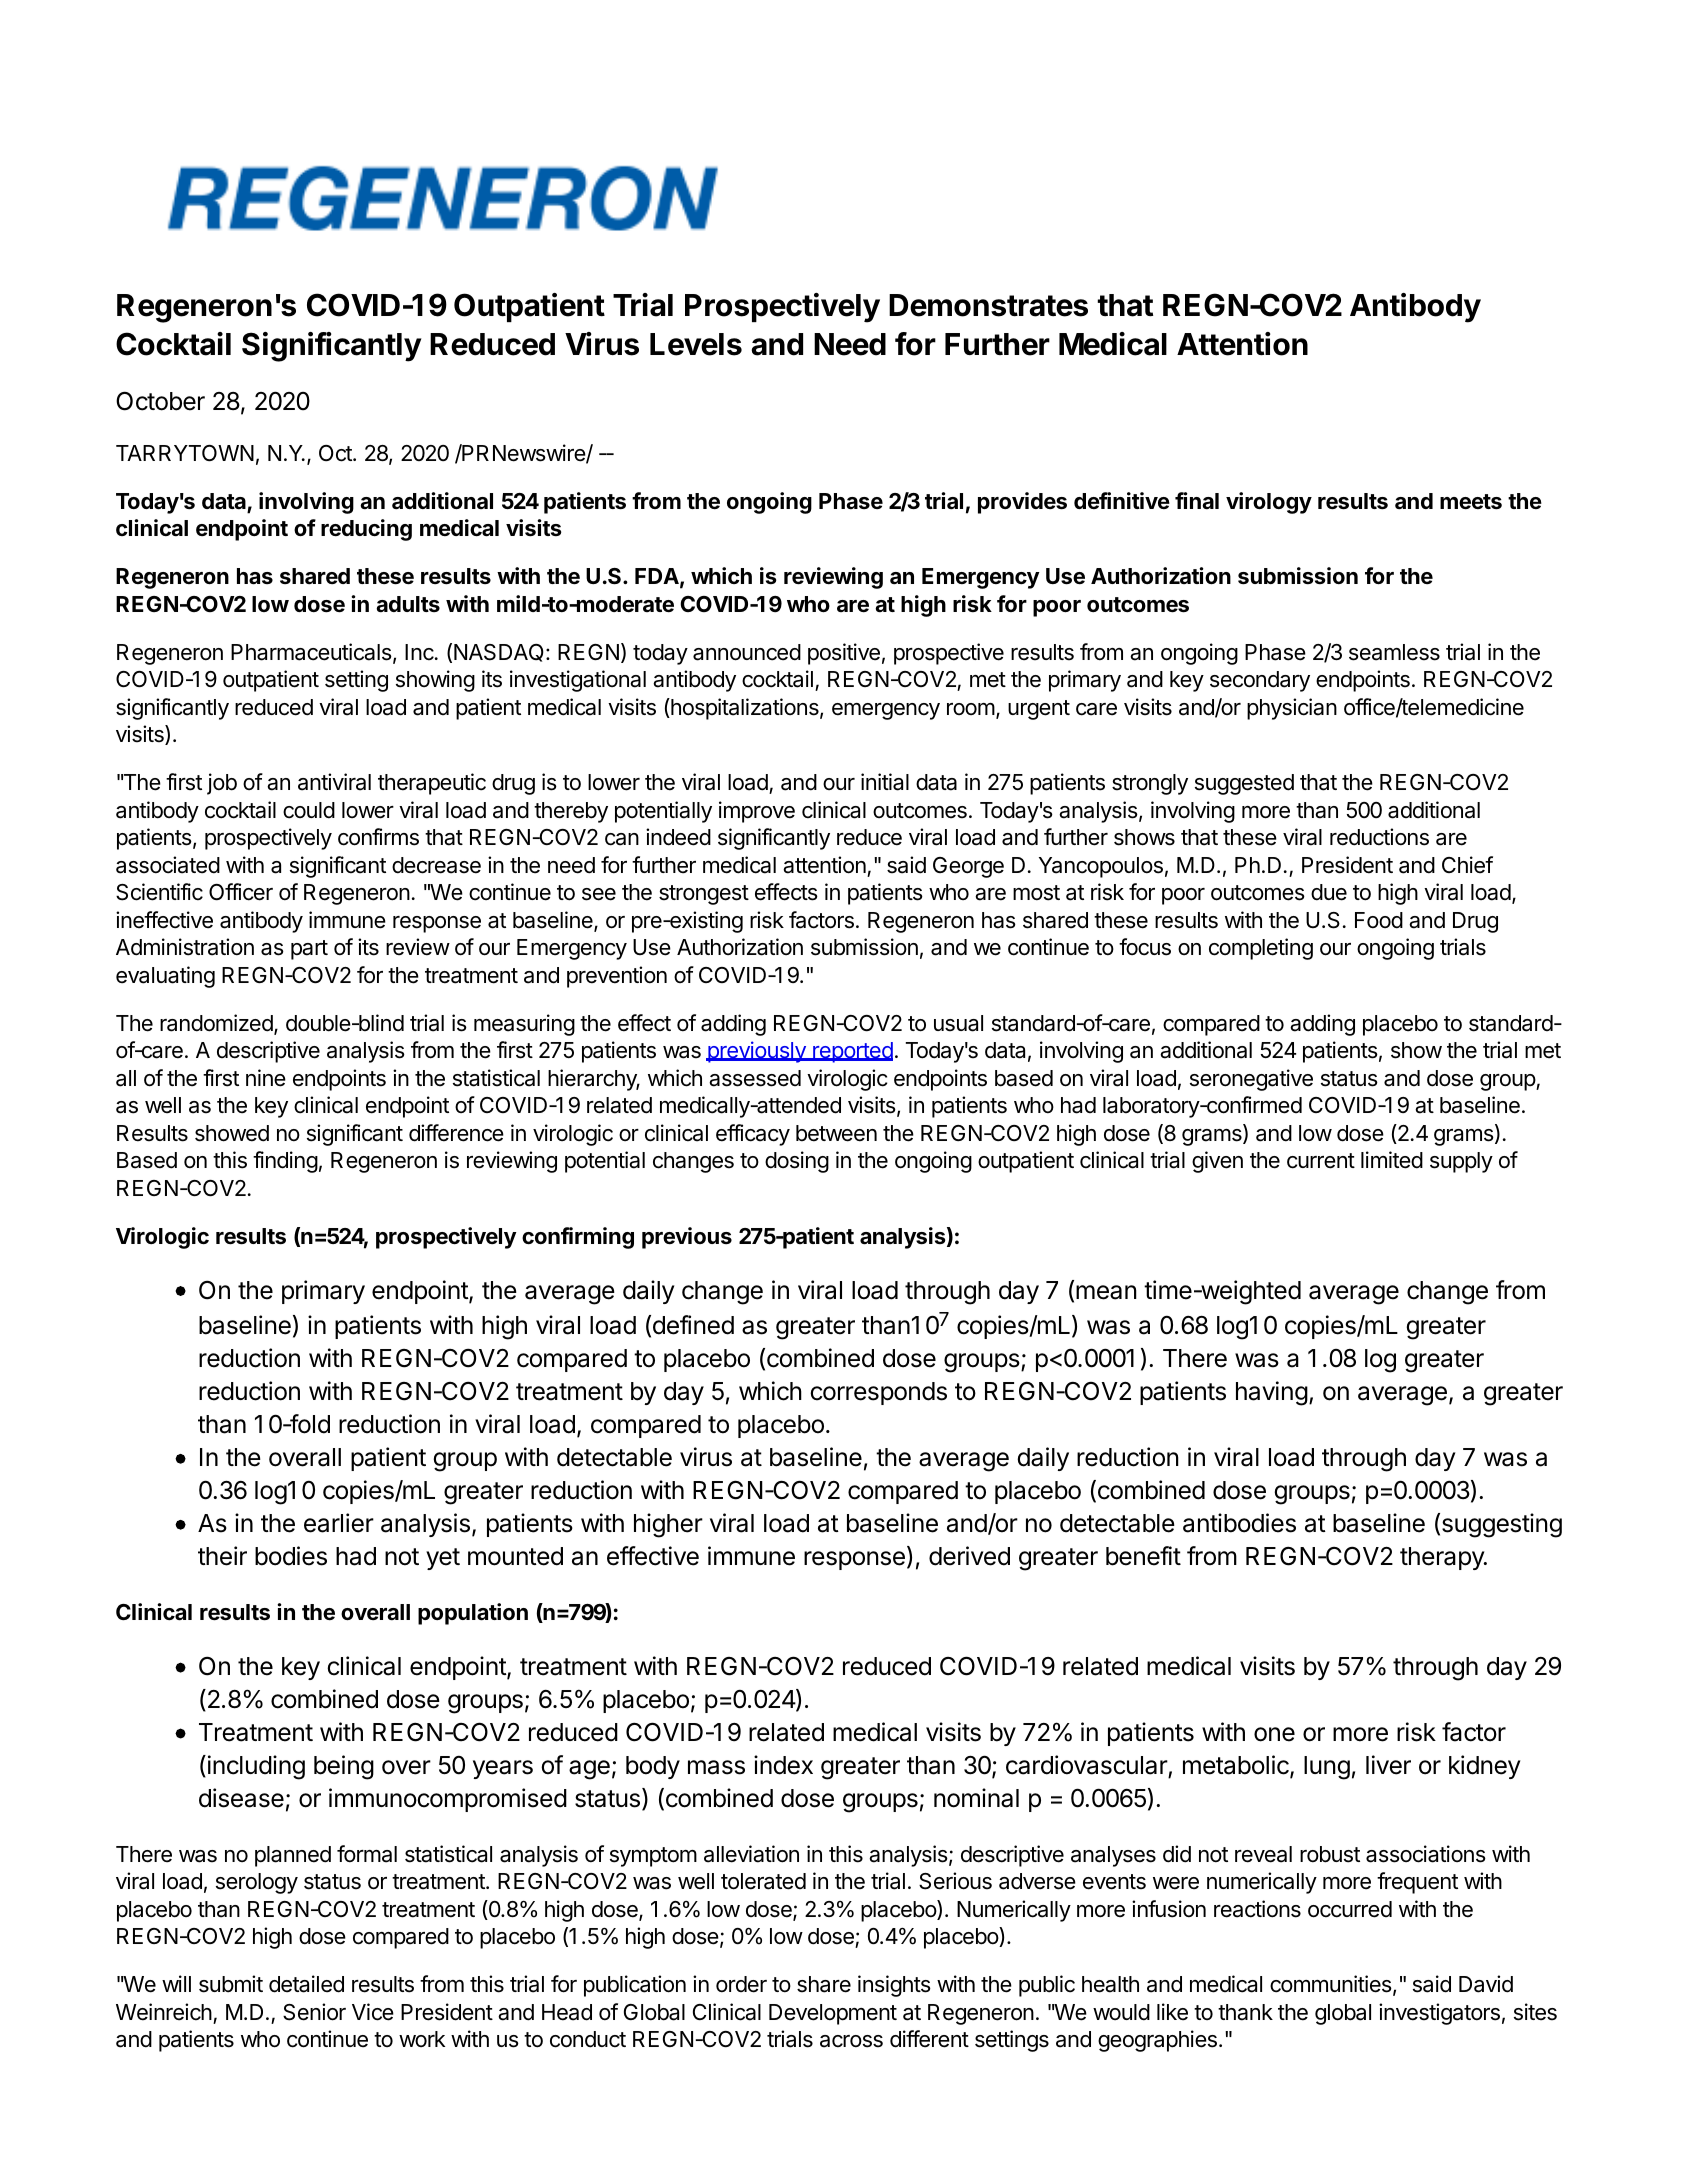 This document has width=1682, height=2176. Describe the element at coordinates (1392, 1160) in the document. I see `limited` at that location.
